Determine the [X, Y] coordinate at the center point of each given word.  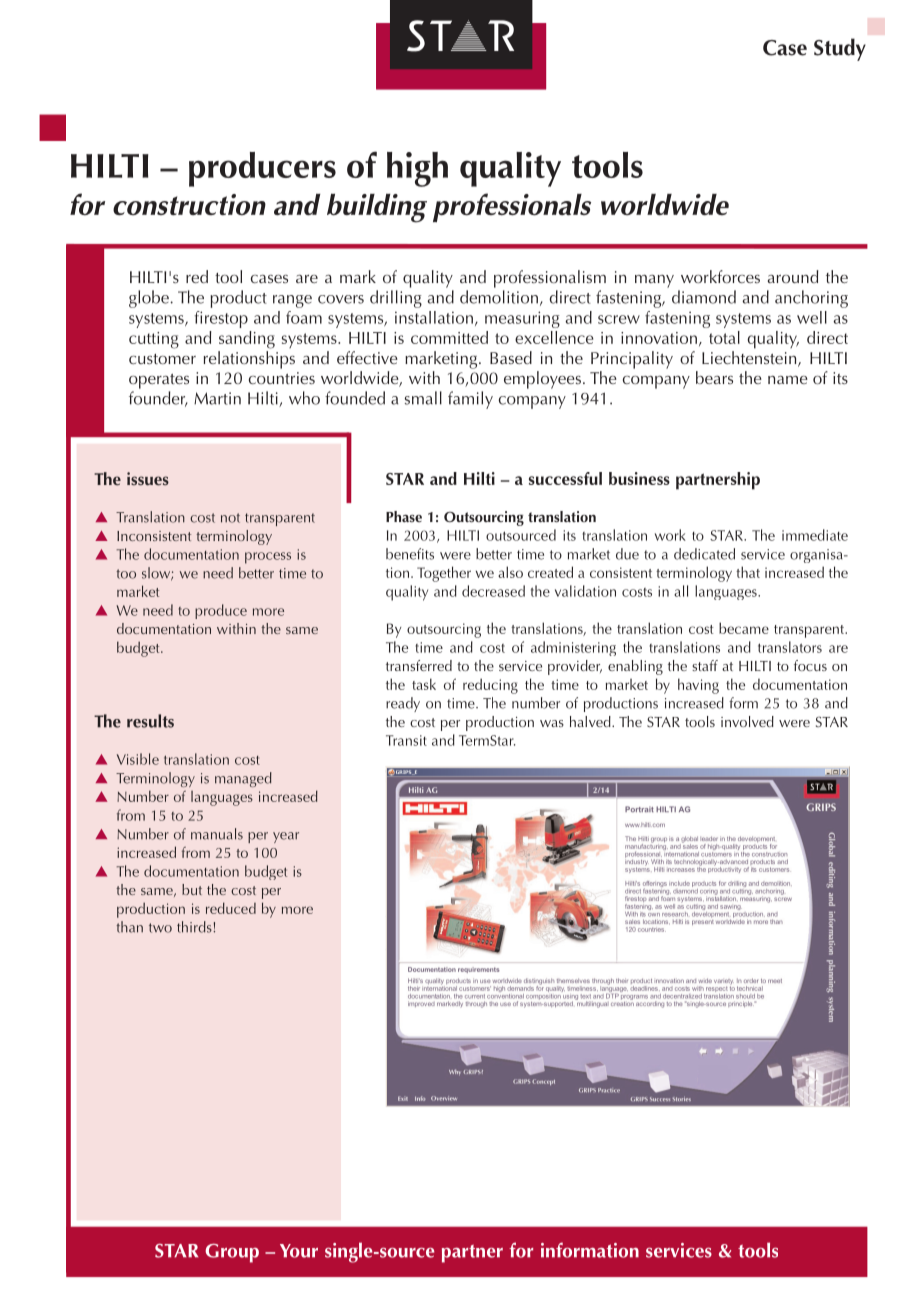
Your [299, 1251]
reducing [490, 686]
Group [232, 1253]
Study [840, 49]
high [417, 169]
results [150, 721]
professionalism [550, 279]
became [744, 628]
